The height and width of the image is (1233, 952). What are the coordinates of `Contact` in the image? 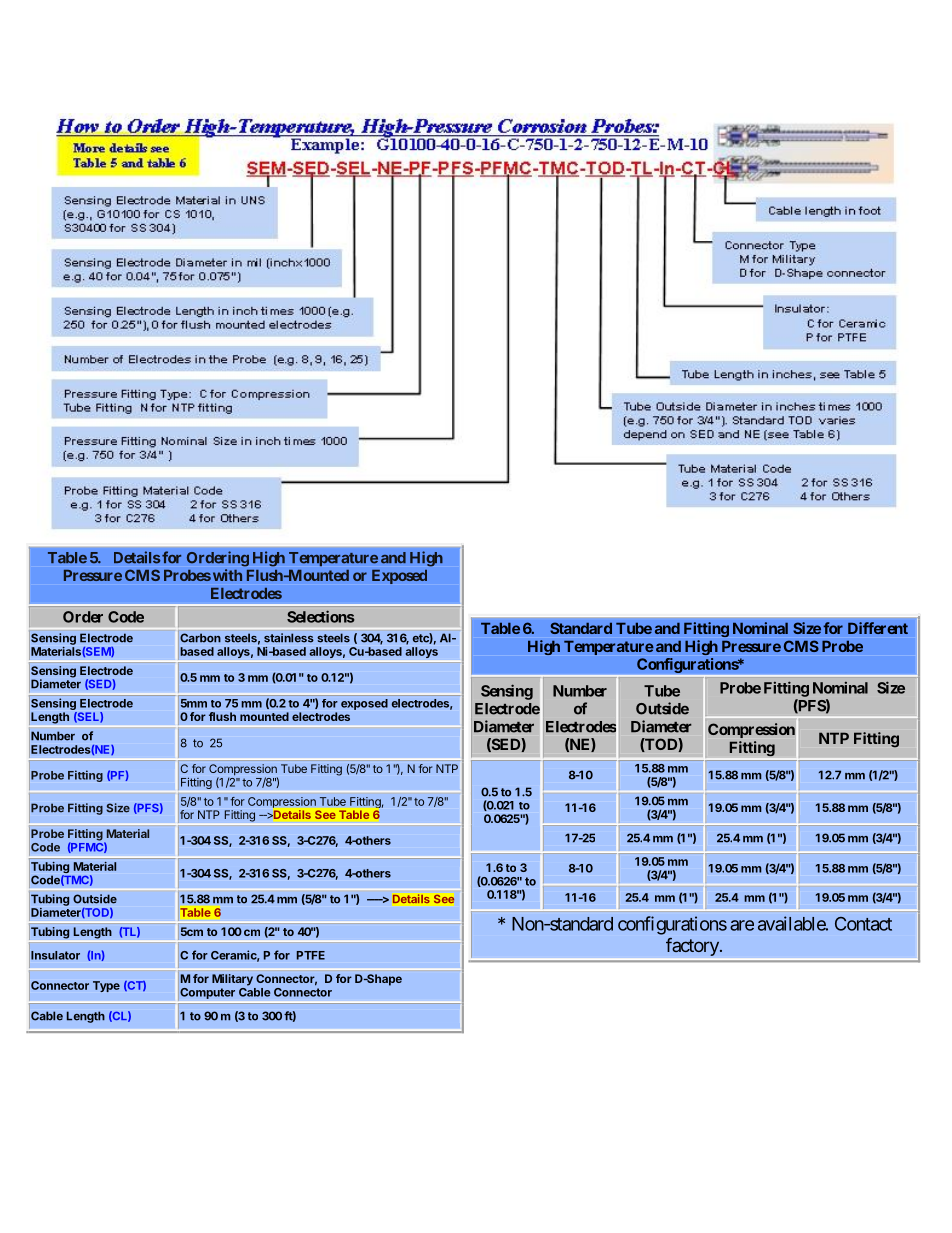 It's located at (863, 924).
